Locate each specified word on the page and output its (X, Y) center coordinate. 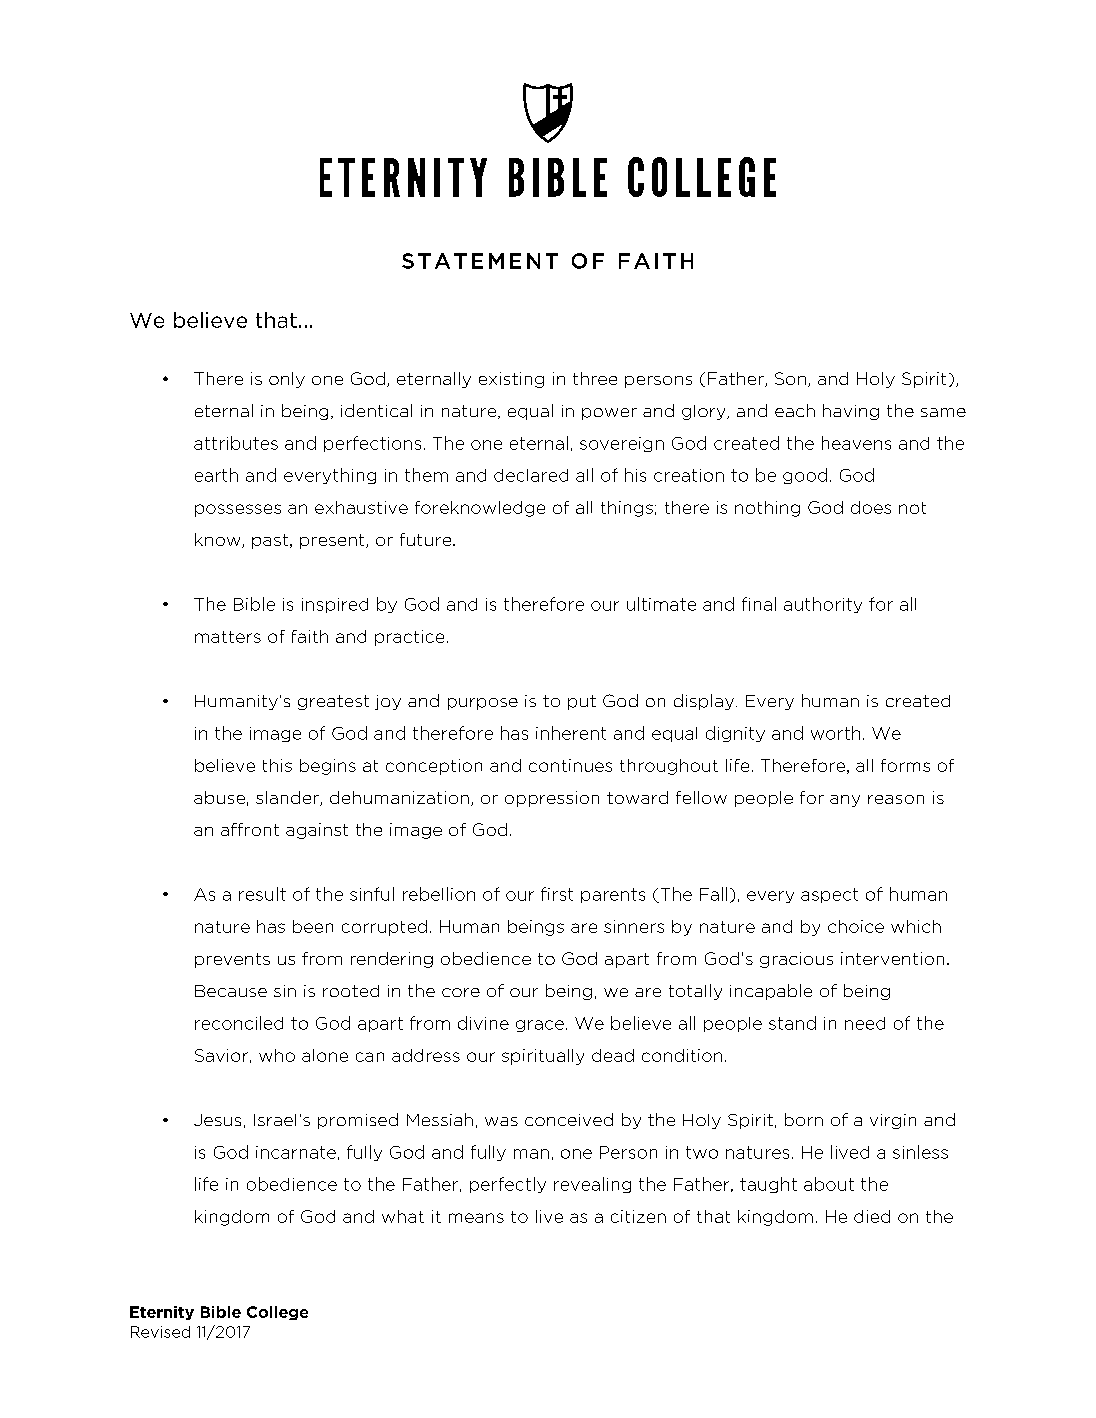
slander (288, 798)
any (845, 801)
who (277, 1055)
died (872, 1216)
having (851, 412)
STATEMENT (480, 261)
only (287, 380)
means (476, 1218)
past (270, 541)
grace (540, 1026)
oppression (552, 799)
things (627, 509)
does (871, 507)
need (865, 1023)
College (277, 1313)
